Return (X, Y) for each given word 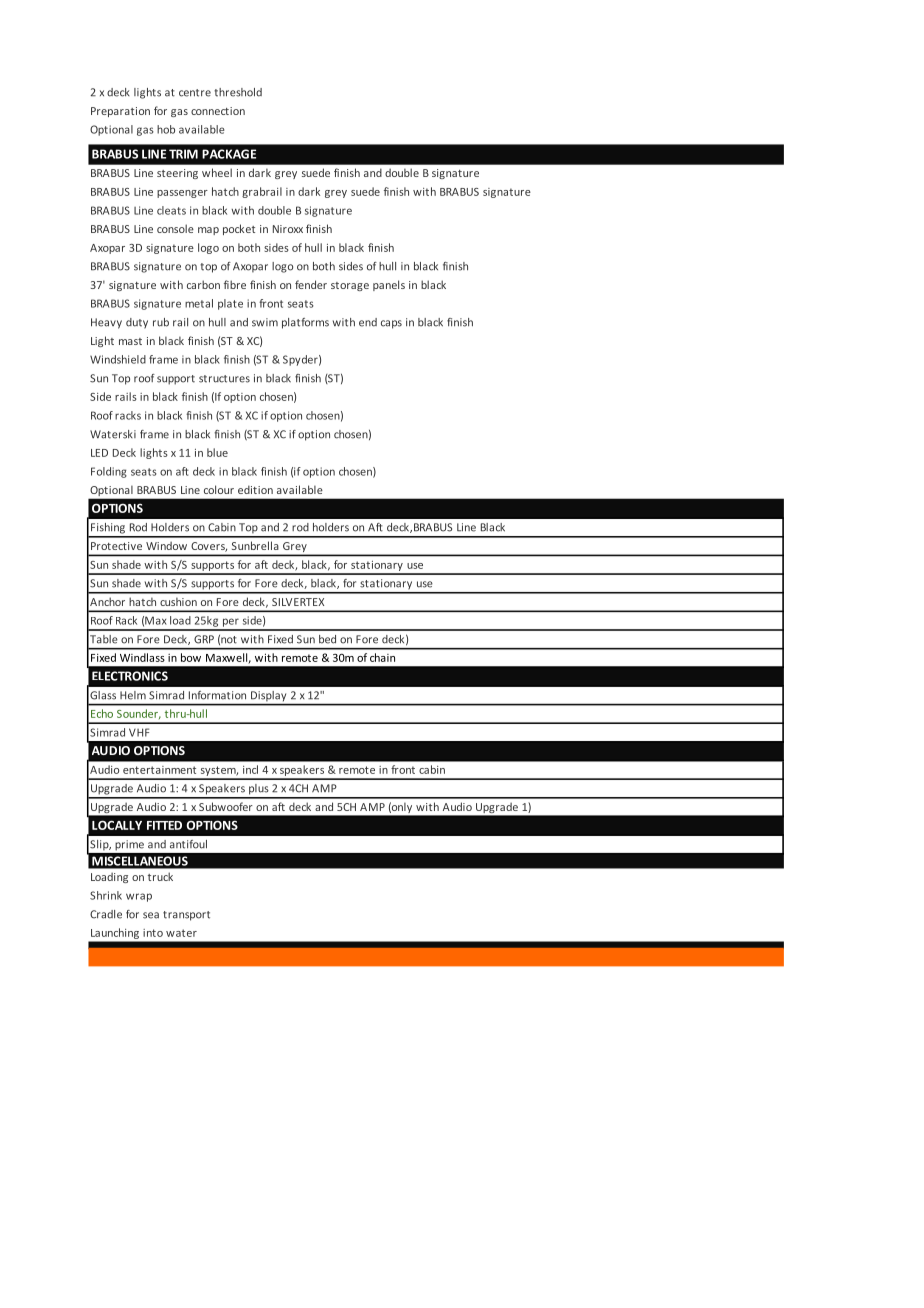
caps (391, 324)
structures (224, 379)
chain (382, 657)
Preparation (120, 112)
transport (186, 916)
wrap (139, 897)
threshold (238, 92)
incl (250, 769)
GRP (204, 639)
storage (350, 286)
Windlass (142, 657)
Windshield (118, 359)
